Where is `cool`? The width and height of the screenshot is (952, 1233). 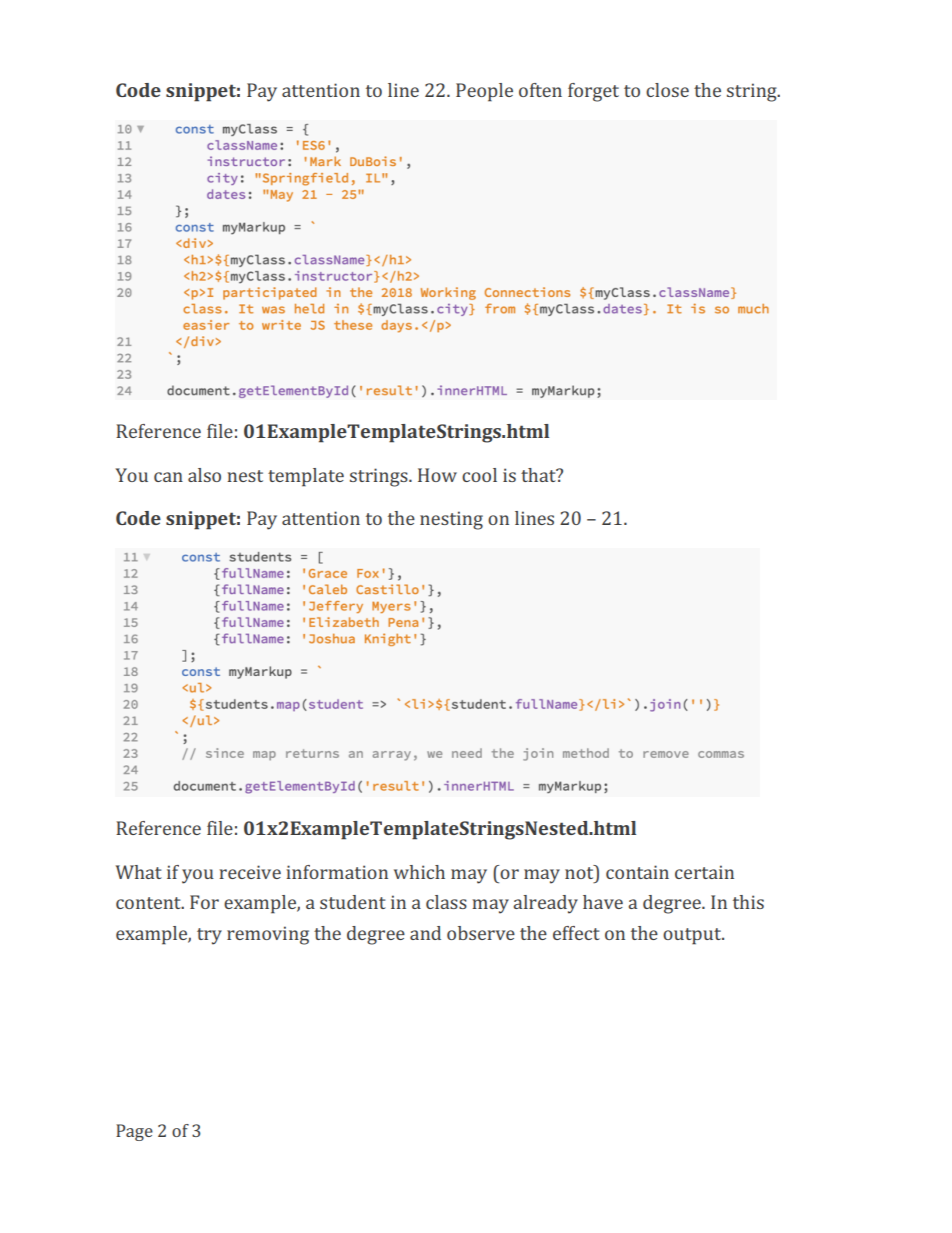 cool is located at coordinates (479, 475).
